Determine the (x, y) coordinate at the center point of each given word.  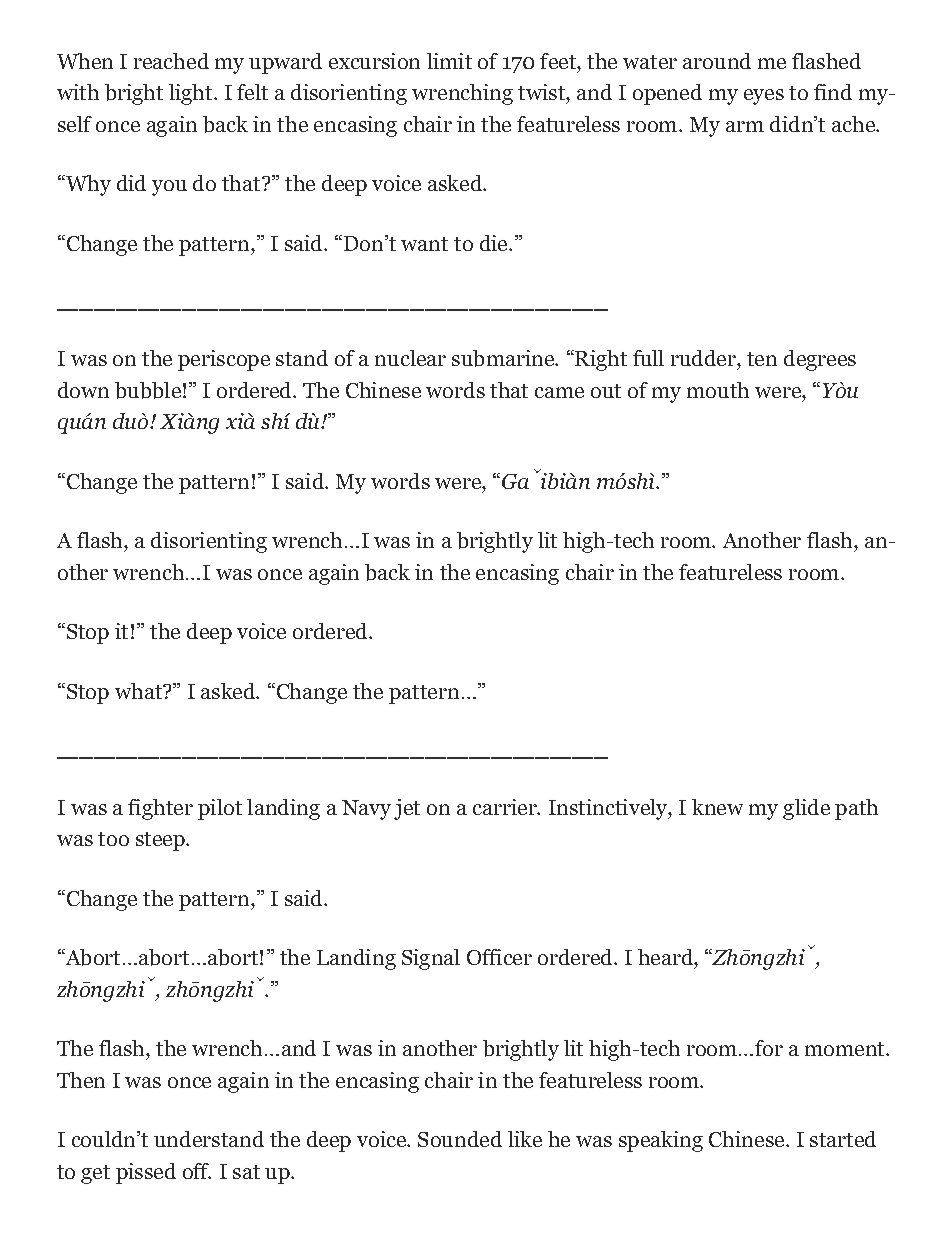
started (843, 1139)
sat (246, 1172)
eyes (764, 97)
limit (449, 61)
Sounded (460, 1139)
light (192, 94)
